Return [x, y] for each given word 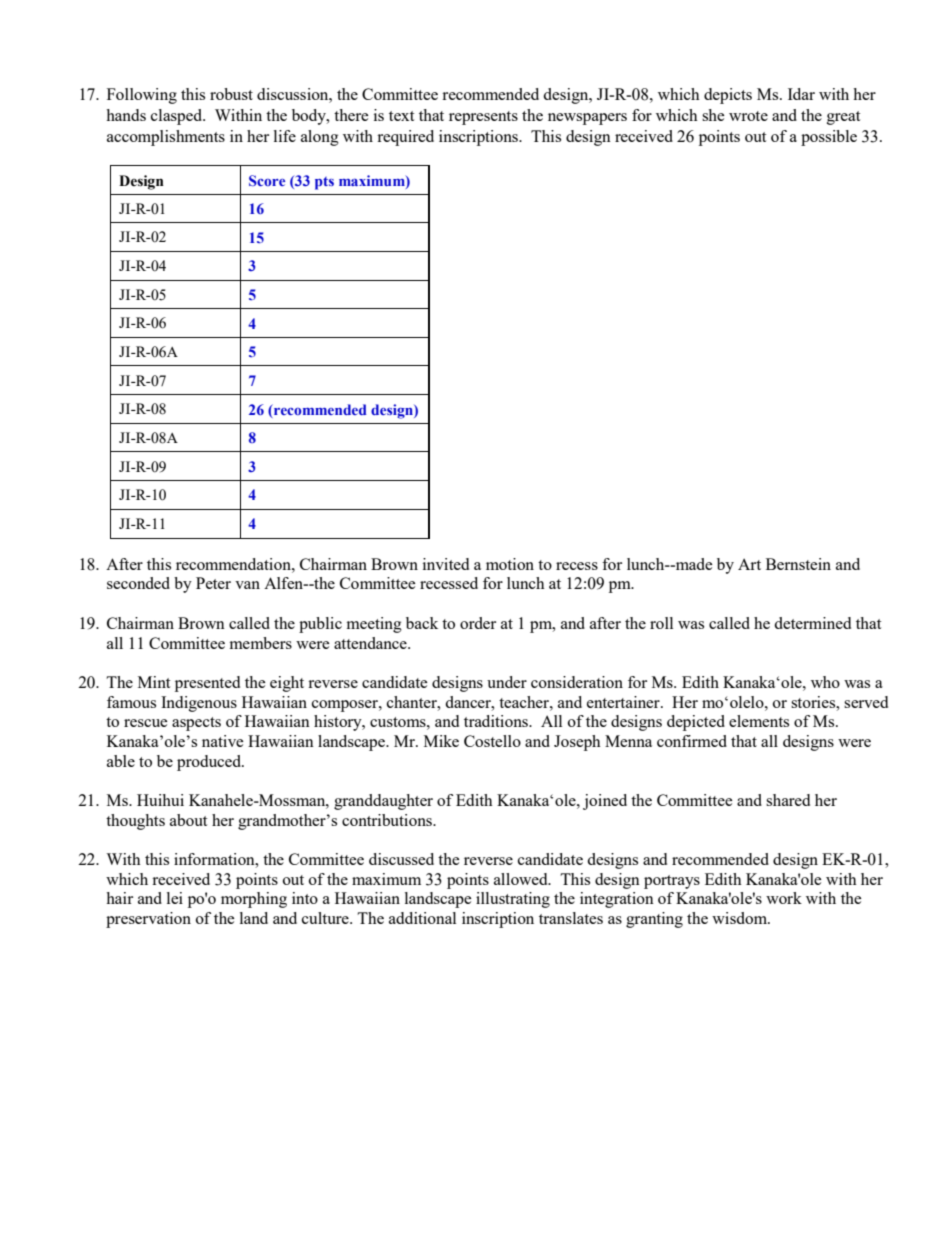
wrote [748, 116]
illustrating [513, 900]
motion [510, 564]
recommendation [234, 564]
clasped [178, 117]
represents [483, 118]
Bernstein [798, 564]
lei [175, 898]
